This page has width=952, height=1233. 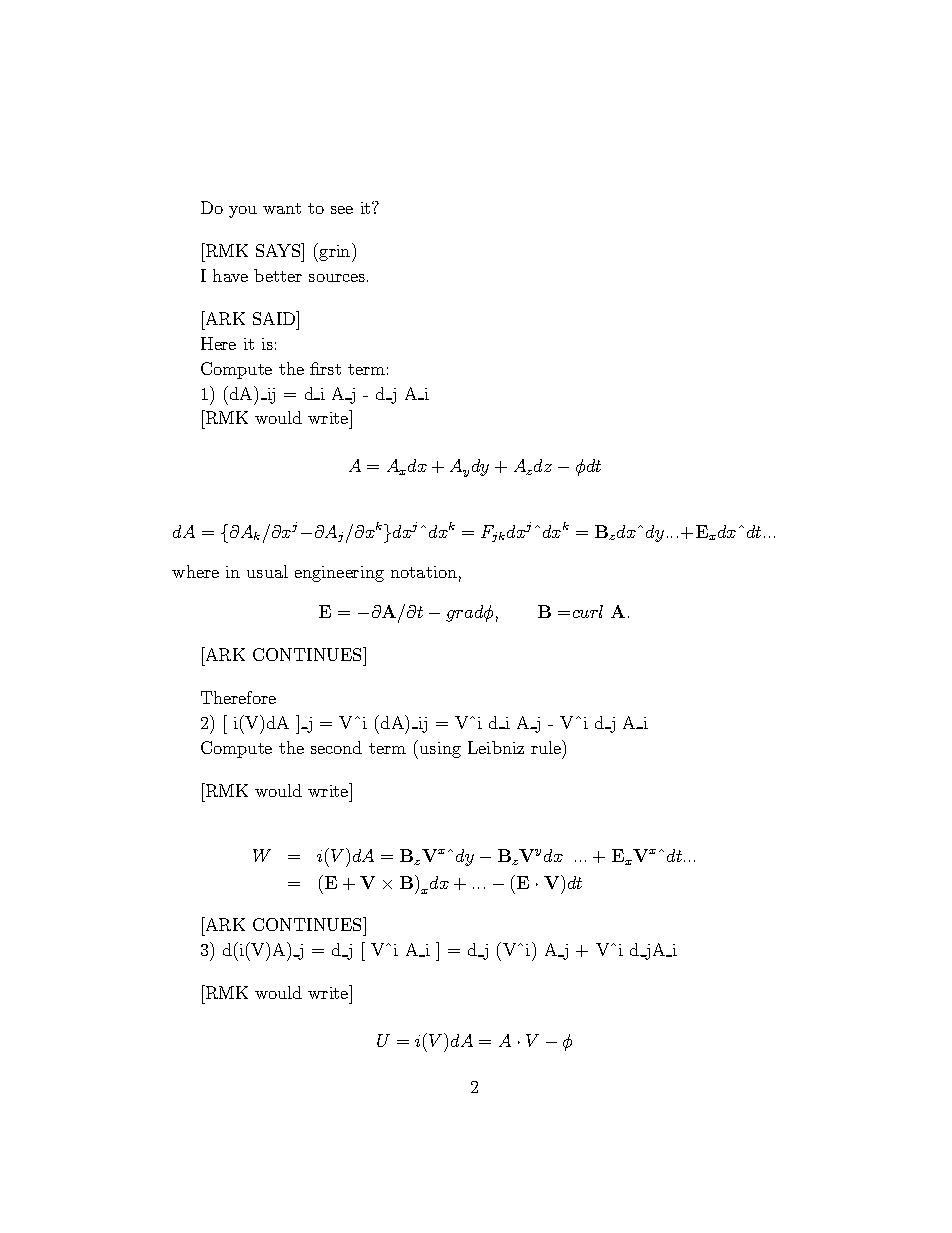 I want to click on notation, so click(x=424, y=572).
